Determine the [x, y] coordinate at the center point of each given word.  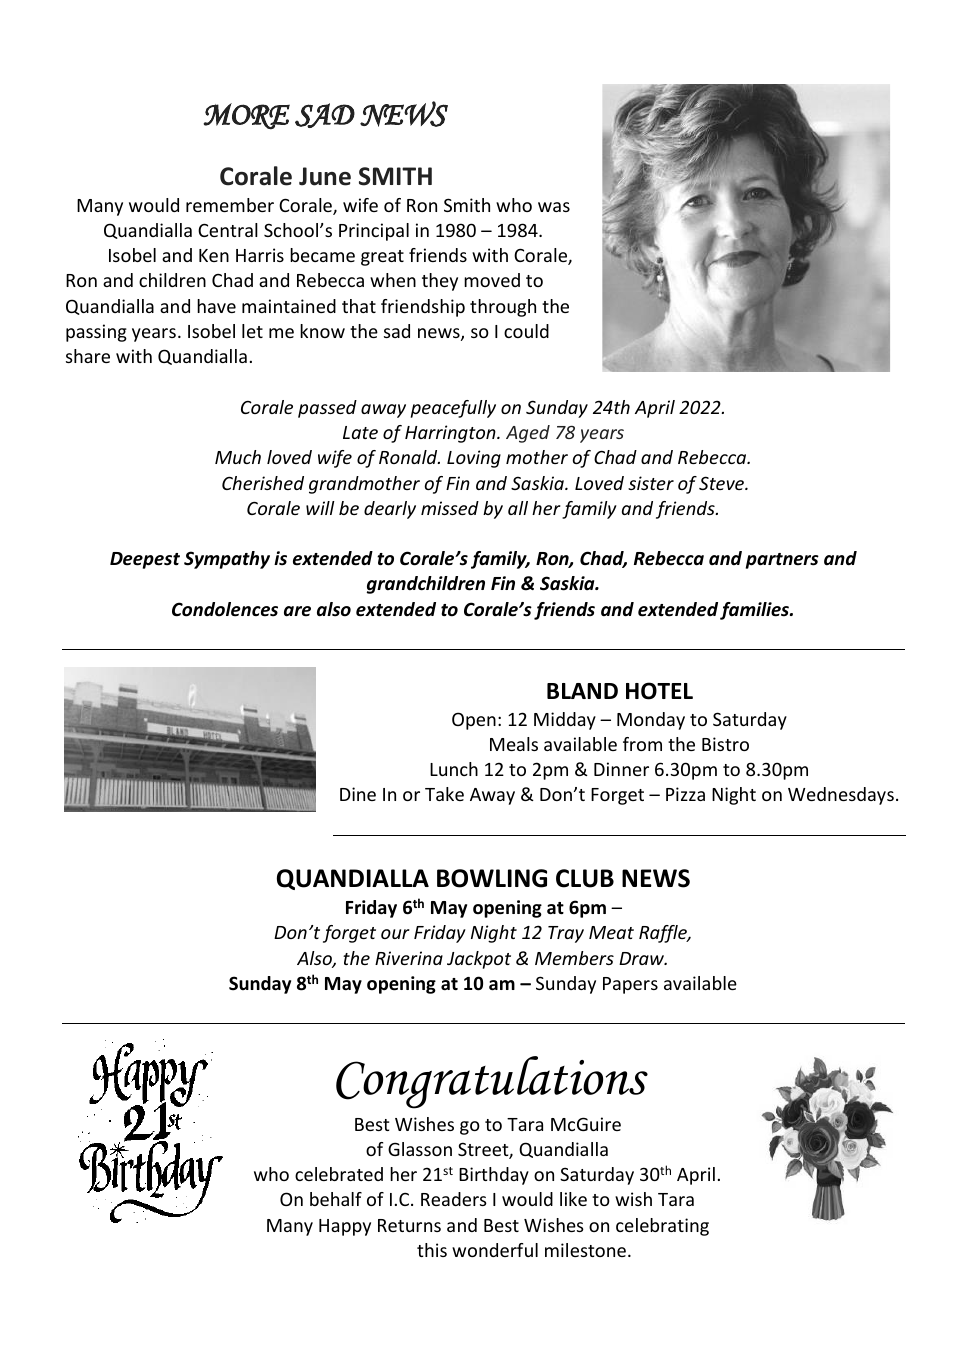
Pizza [685, 794]
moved [492, 280]
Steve [722, 483]
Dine [358, 794]
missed [450, 508]
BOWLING [492, 878]
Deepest [145, 560]
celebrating [662, 1227]
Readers [454, 1199]
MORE [246, 116]
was [554, 207]
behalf [336, 1199]
